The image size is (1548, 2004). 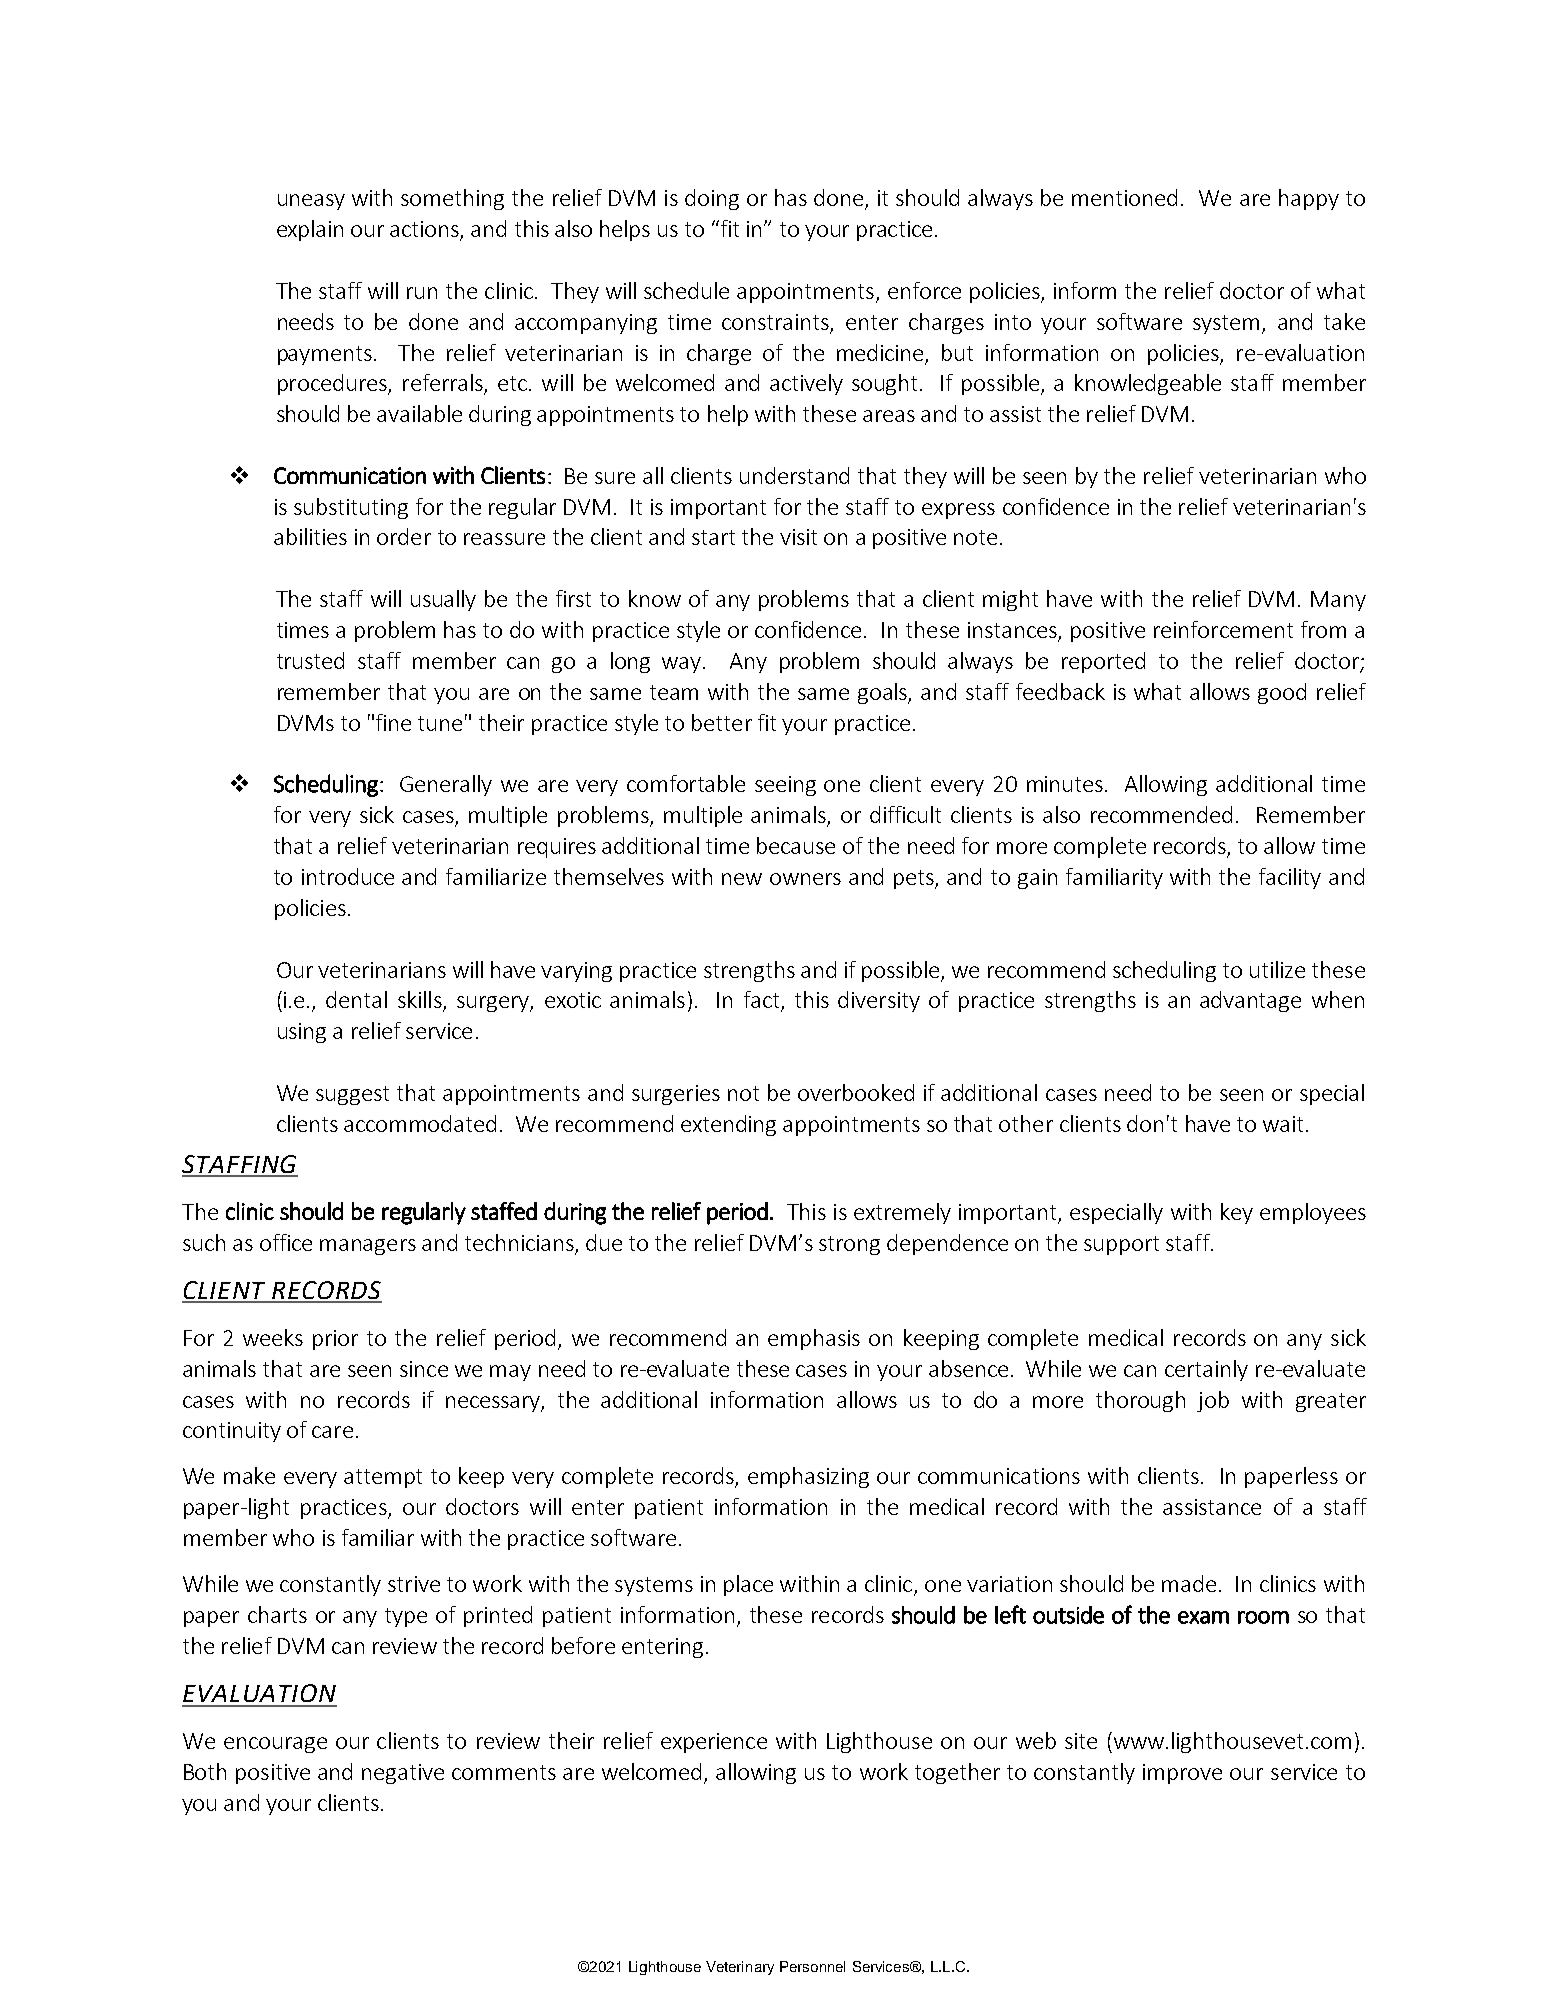 What do you see at coordinates (403, 1774) in the screenshot?
I see `negative` at bounding box center [403, 1774].
